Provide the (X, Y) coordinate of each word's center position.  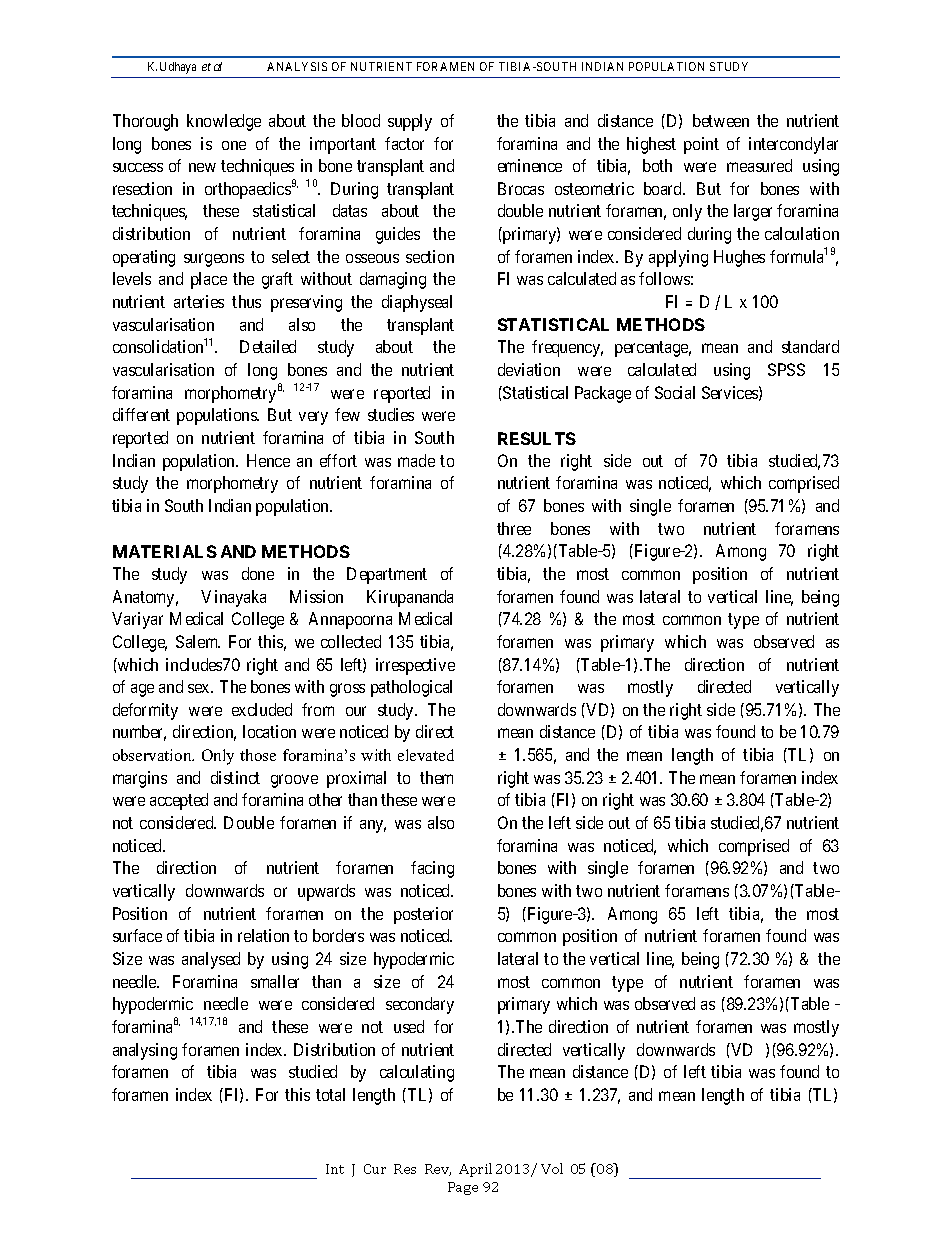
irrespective (415, 666)
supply (410, 122)
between (721, 120)
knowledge (224, 122)
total (330, 1094)
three (514, 528)
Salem (198, 641)
